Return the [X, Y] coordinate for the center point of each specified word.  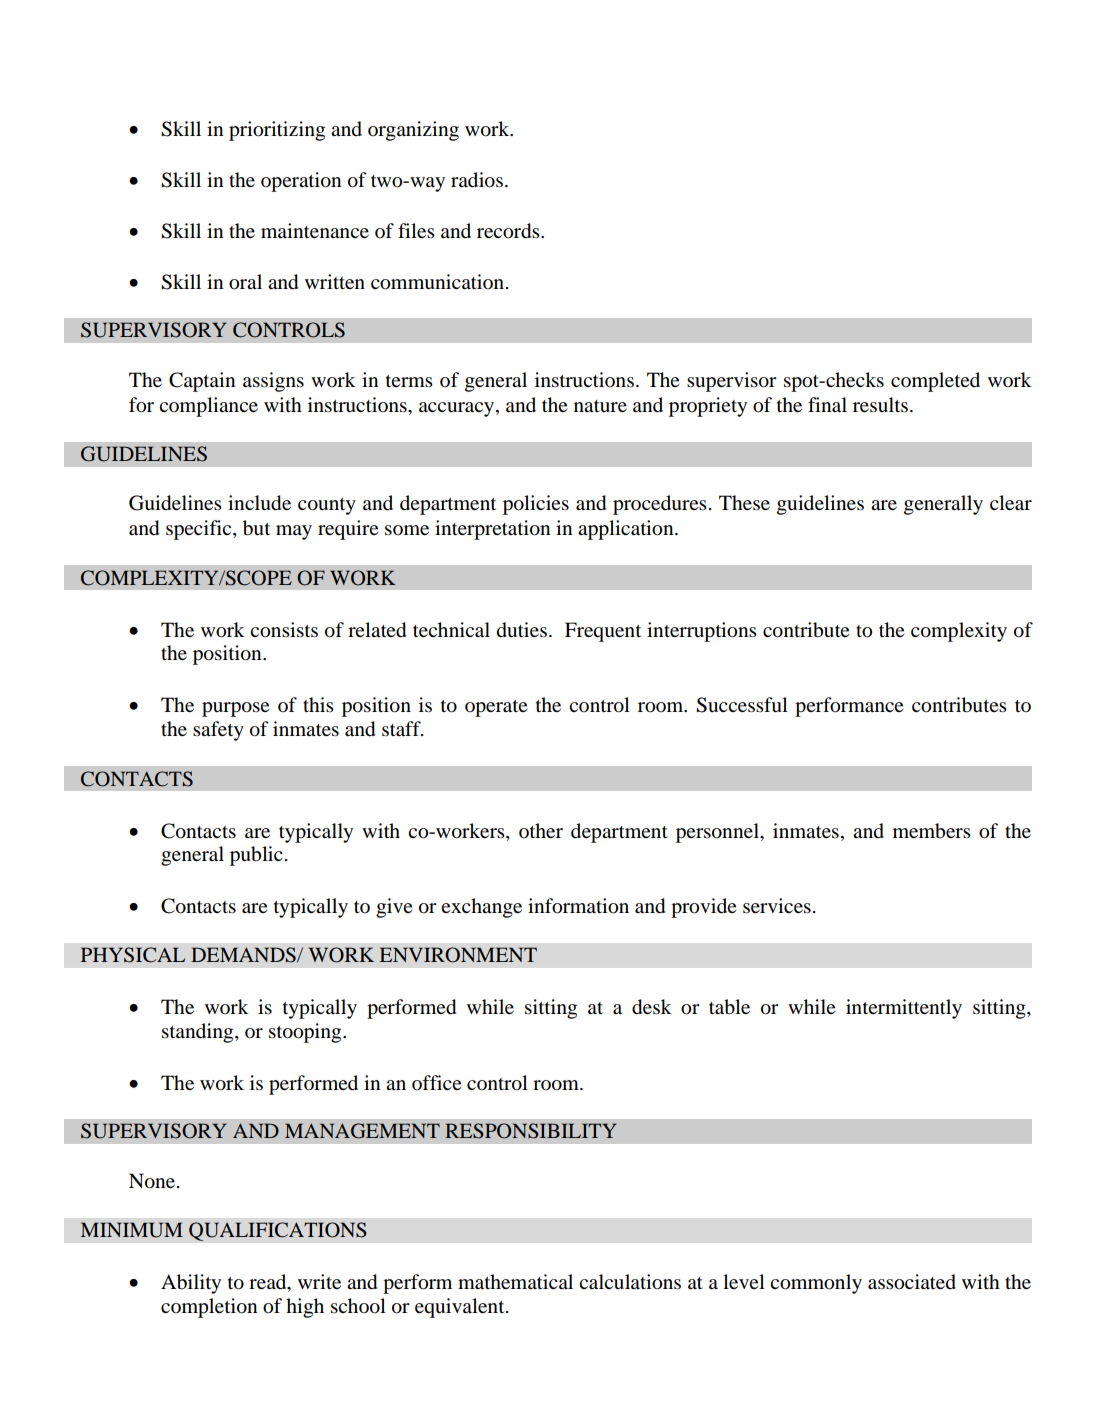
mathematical [515, 1281]
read [269, 1283]
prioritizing [277, 131]
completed [935, 382]
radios [477, 180]
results [880, 405]
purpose [235, 709]
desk [652, 1007]
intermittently [904, 1009]
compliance [208, 407]
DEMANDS [244, 955]
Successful [742, 705]
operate [496, 708]
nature [600, 406]
